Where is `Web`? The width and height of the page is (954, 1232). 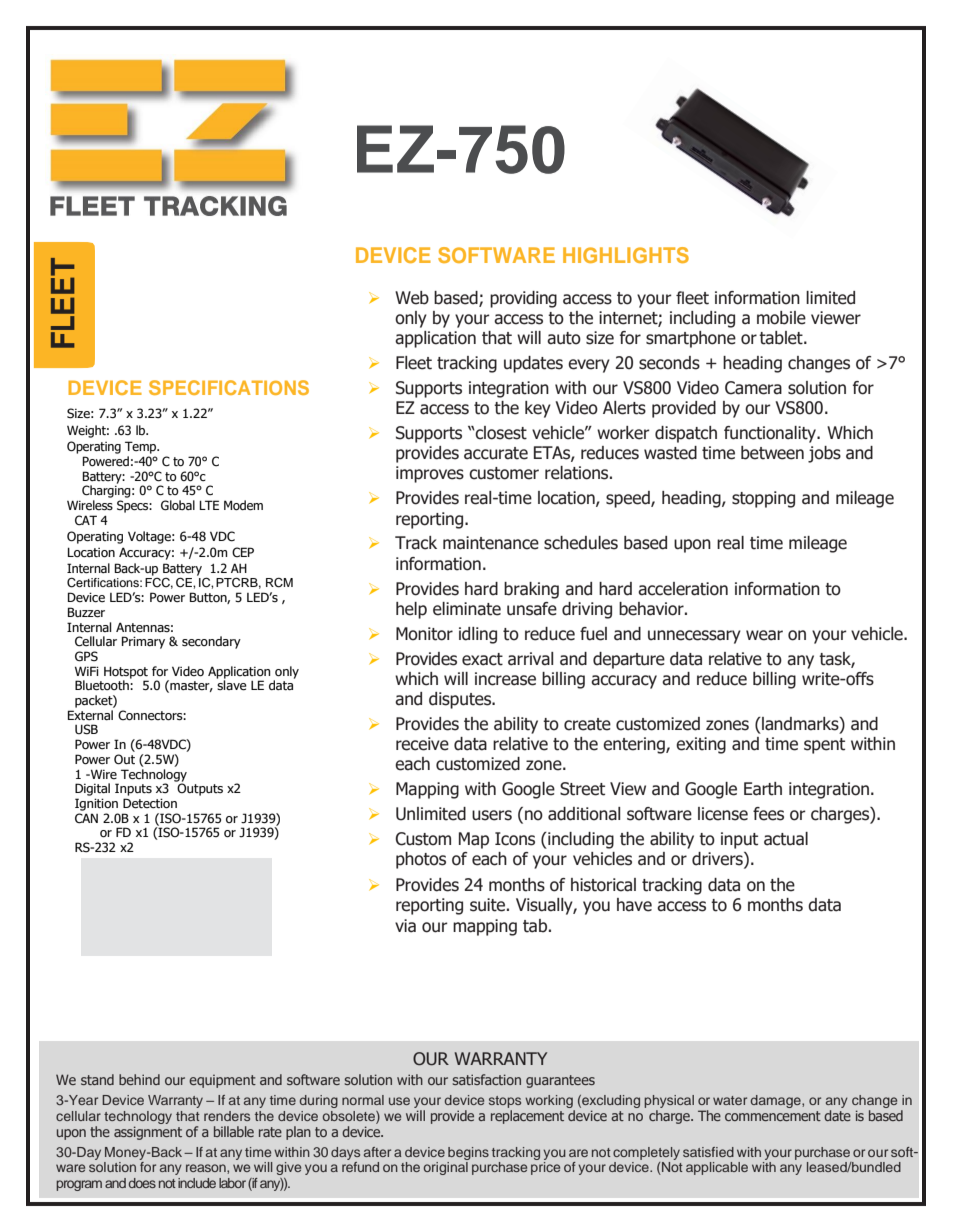 Web is located at coordinates (412, 298).
